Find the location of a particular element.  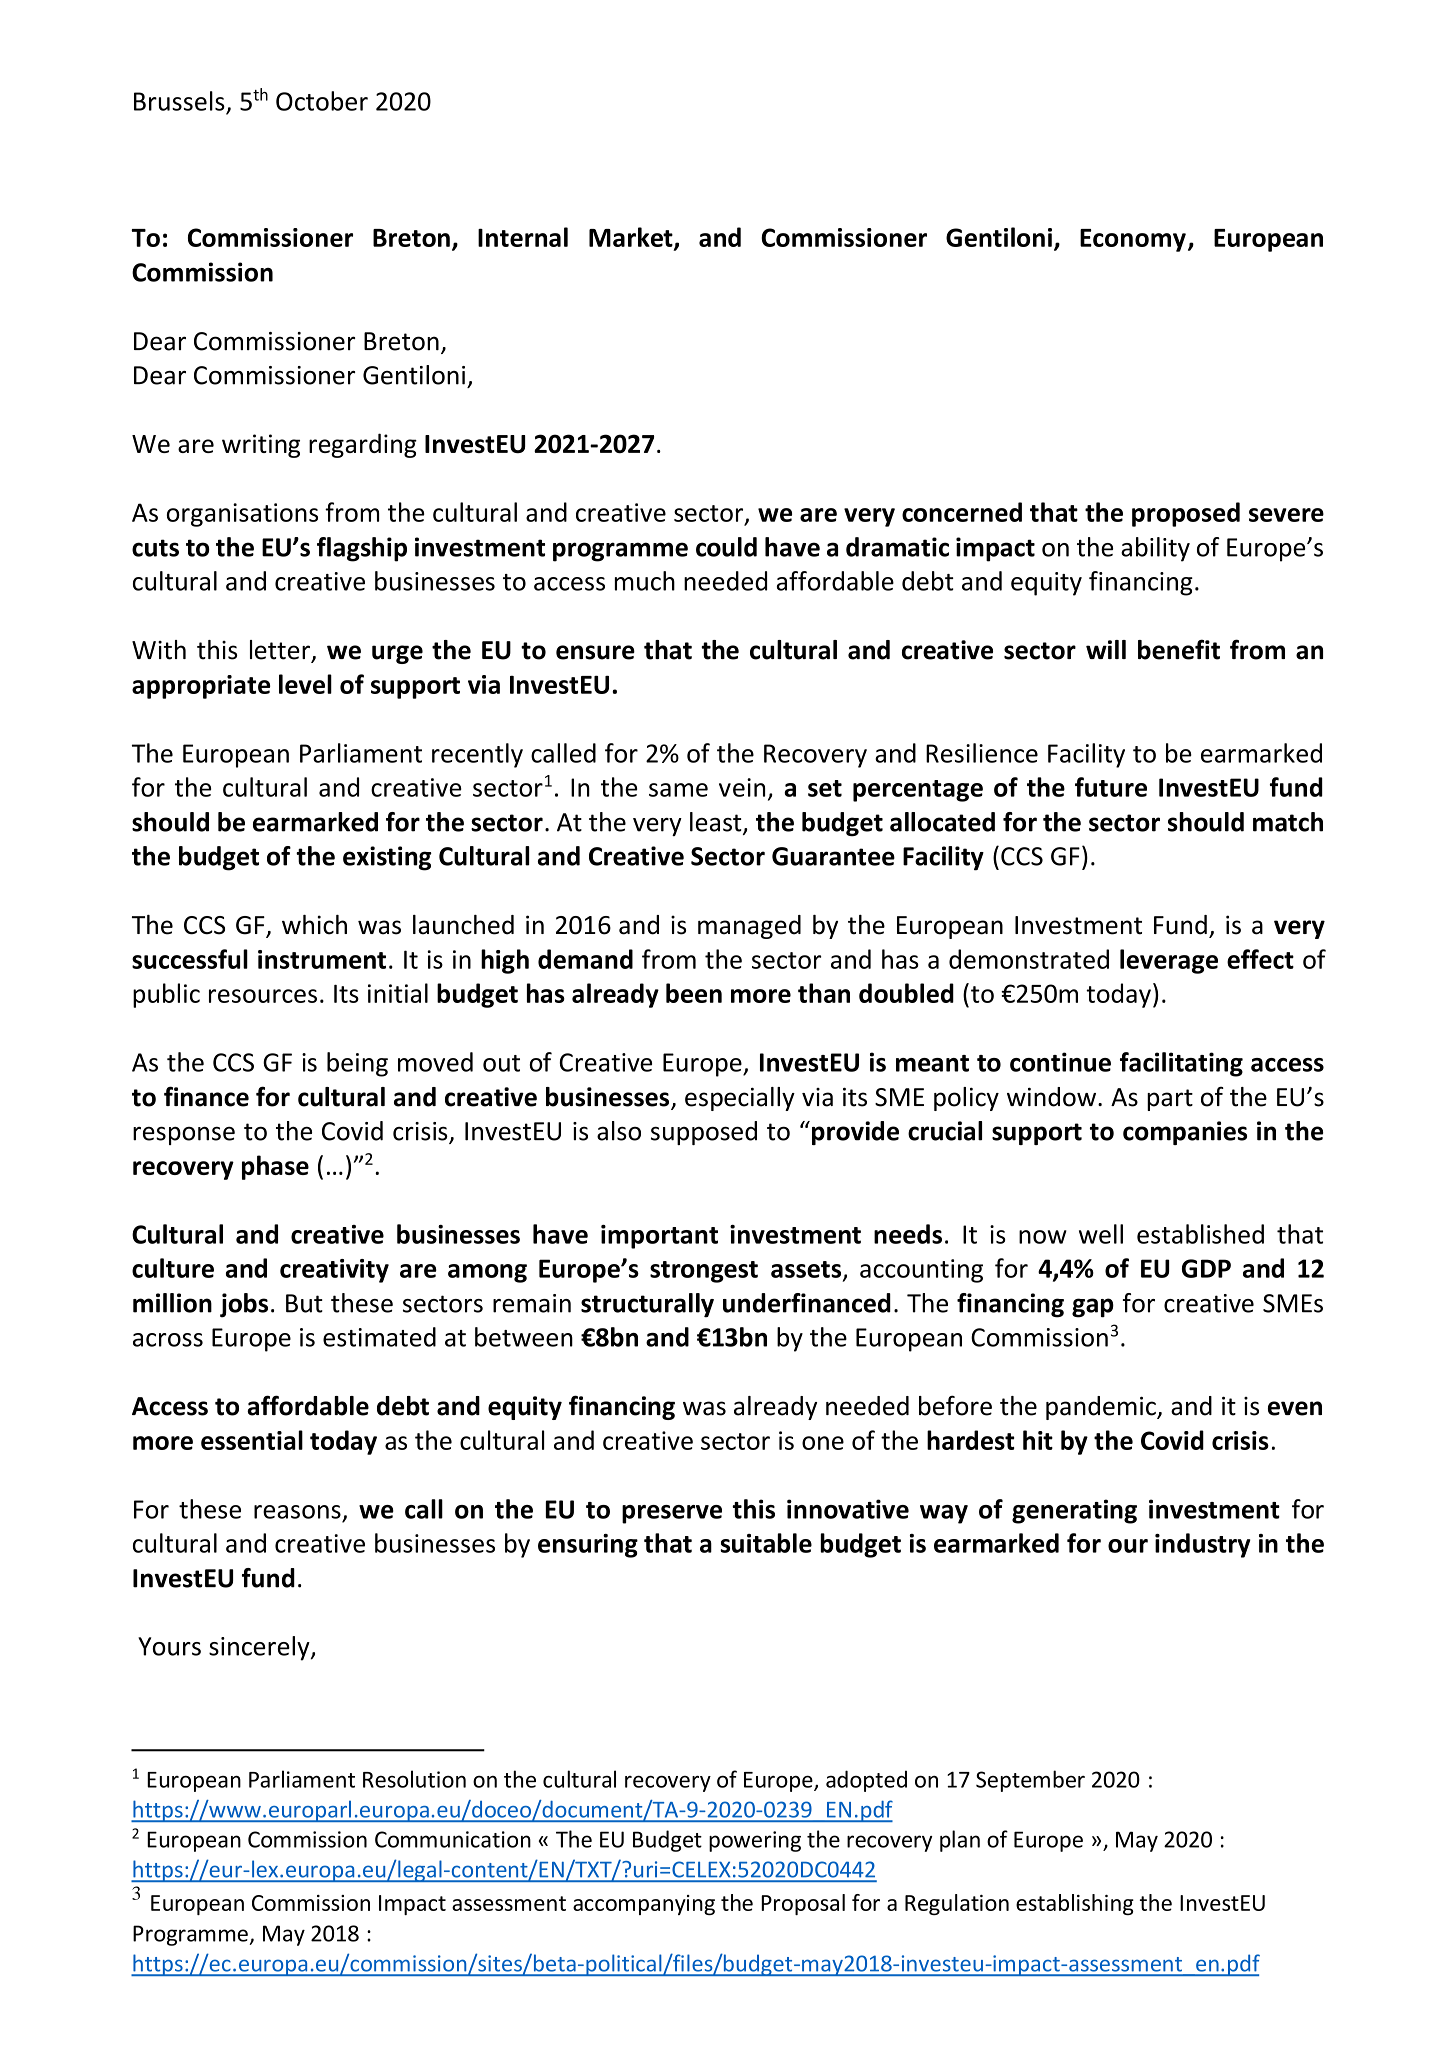

Economy is located at coordinates (1133, 240).
